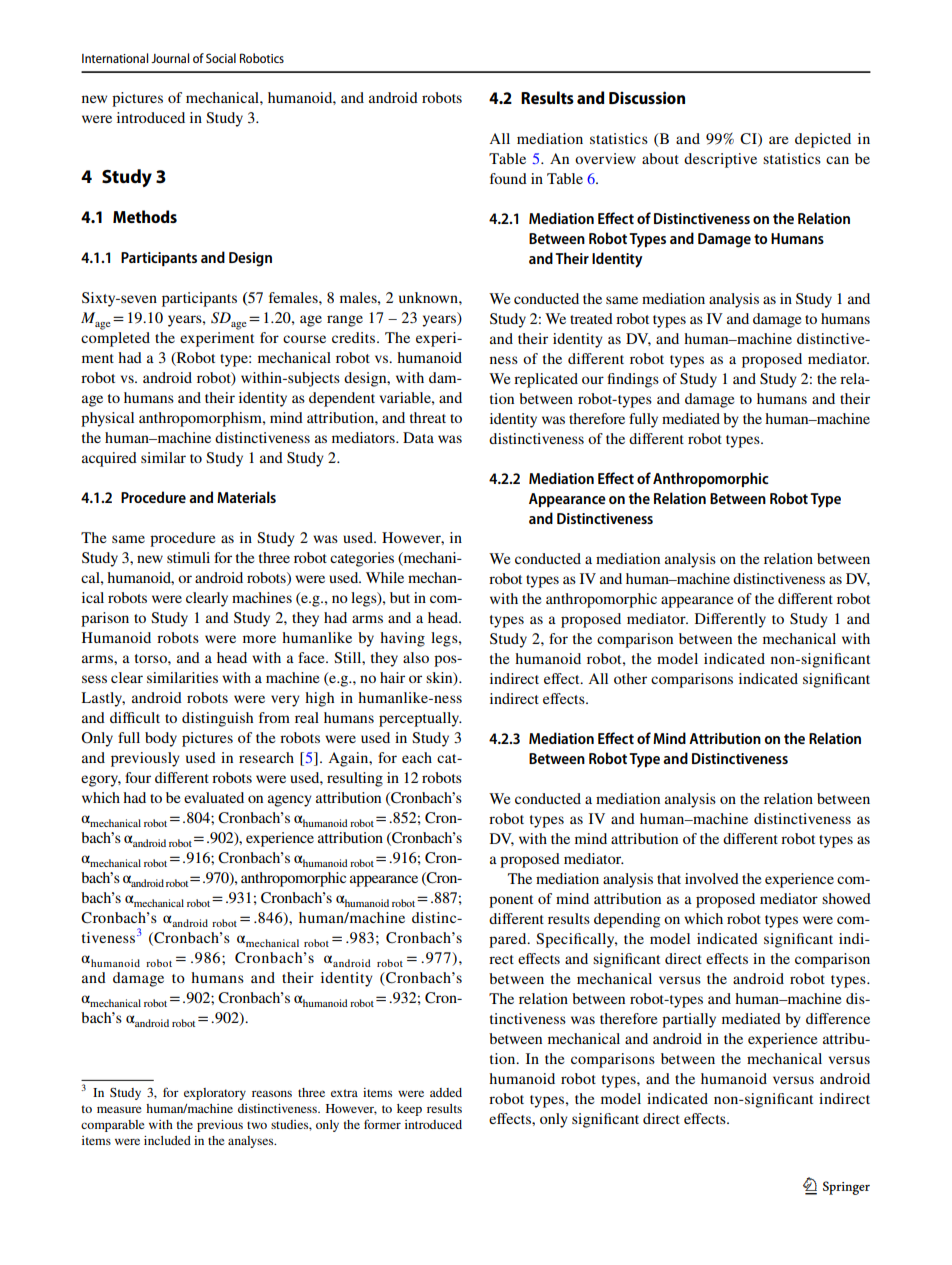 This screenshot has width=952, height=1265. What do you see at coordinates (188, 557) in the screenshot?
I see `stimuli` at bounding box center [188, 557].
